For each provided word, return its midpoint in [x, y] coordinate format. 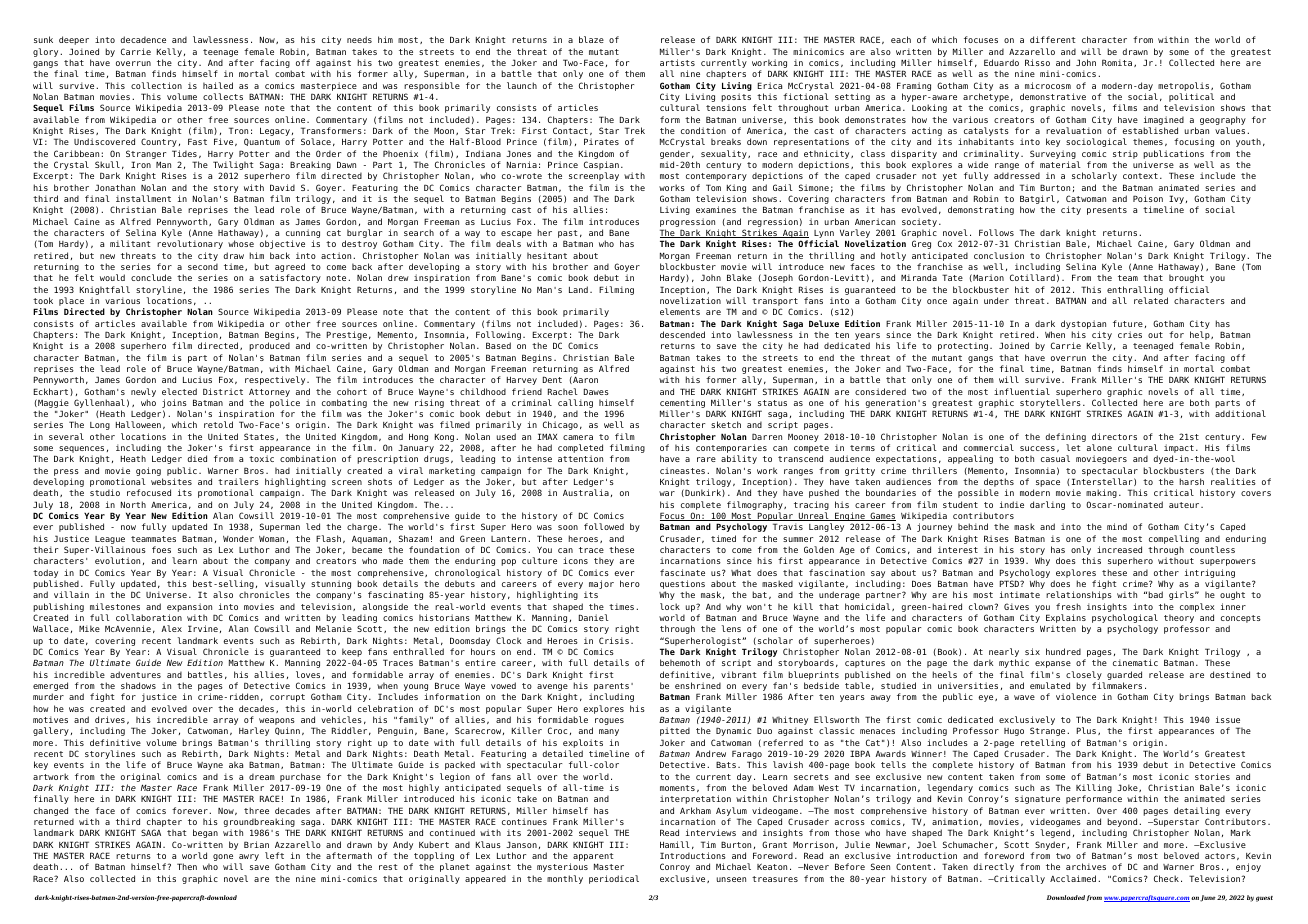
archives [1086, 866]
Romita [1118, 63]
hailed [218, 85]
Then [187, 866]
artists [677, 62]
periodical [614, 879]
